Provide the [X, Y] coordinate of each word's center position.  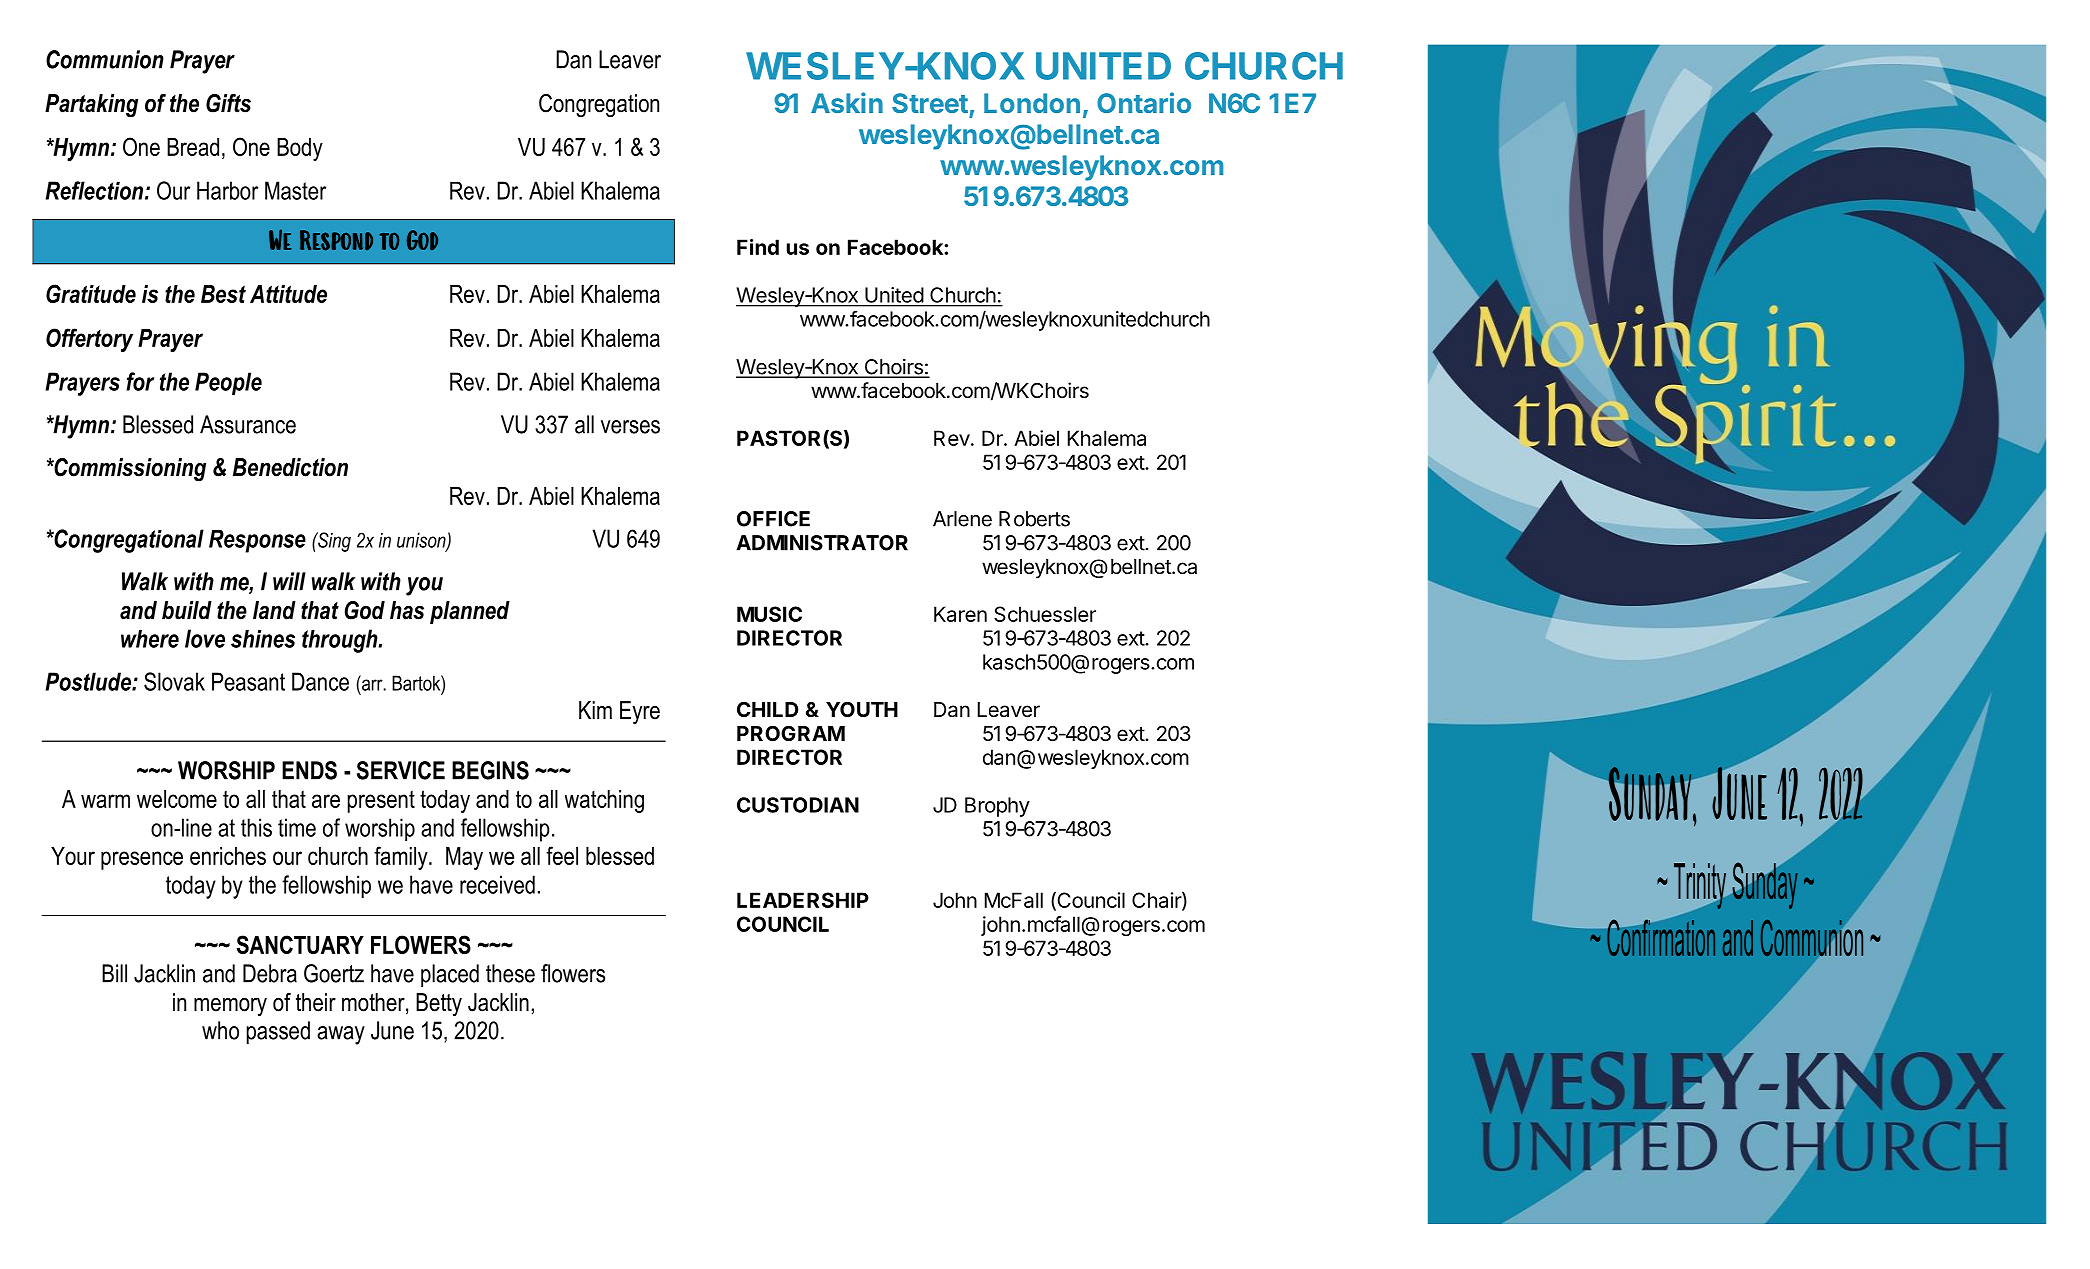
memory [230, 1007]
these [510, 973]
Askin [847, 102]
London [1032, 103]
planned [470, 612]
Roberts [1034, 519]
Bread [193, 147]
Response [257, 541]
